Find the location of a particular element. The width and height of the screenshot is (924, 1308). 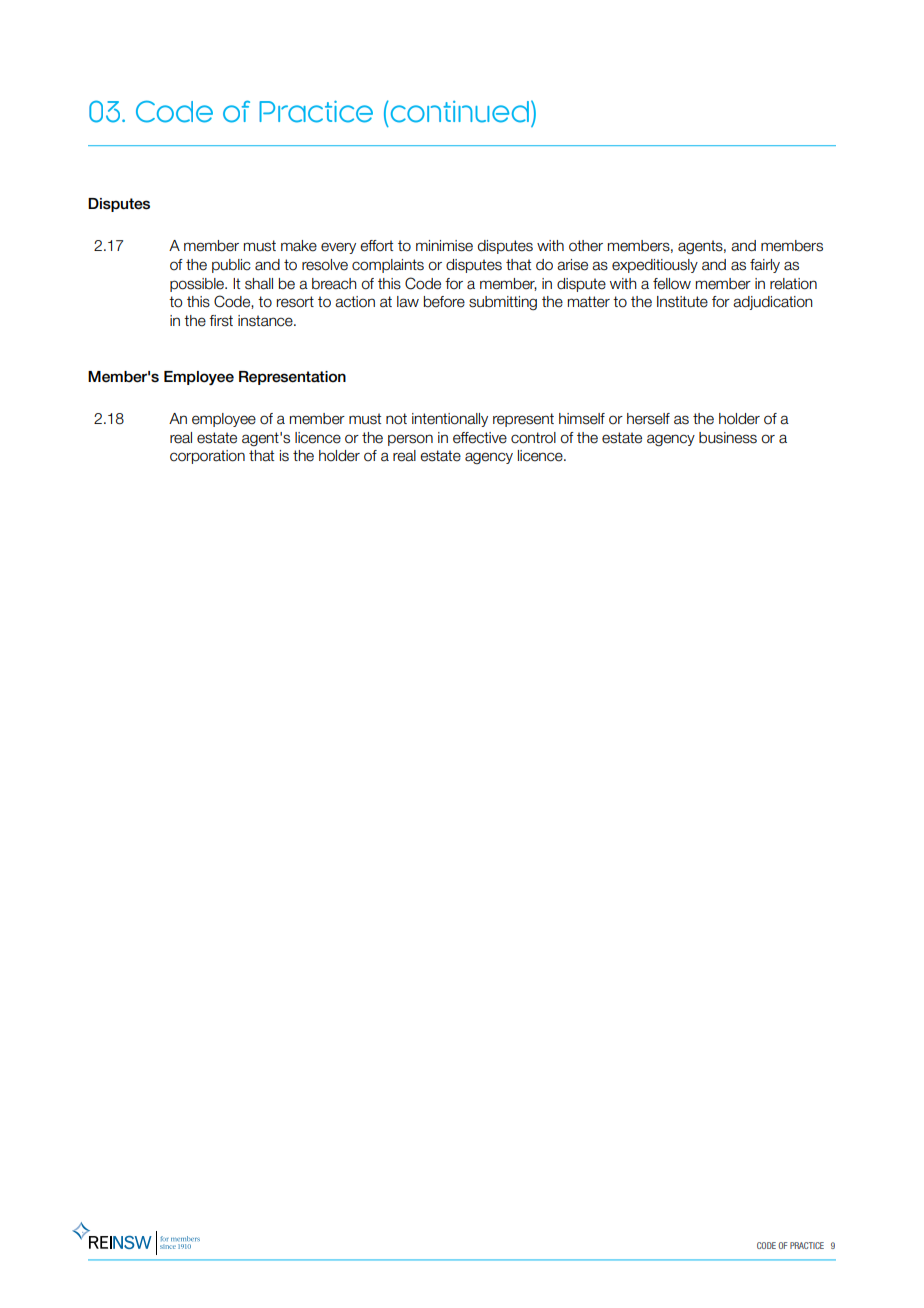

shall is located at coordinates (259, 284).
